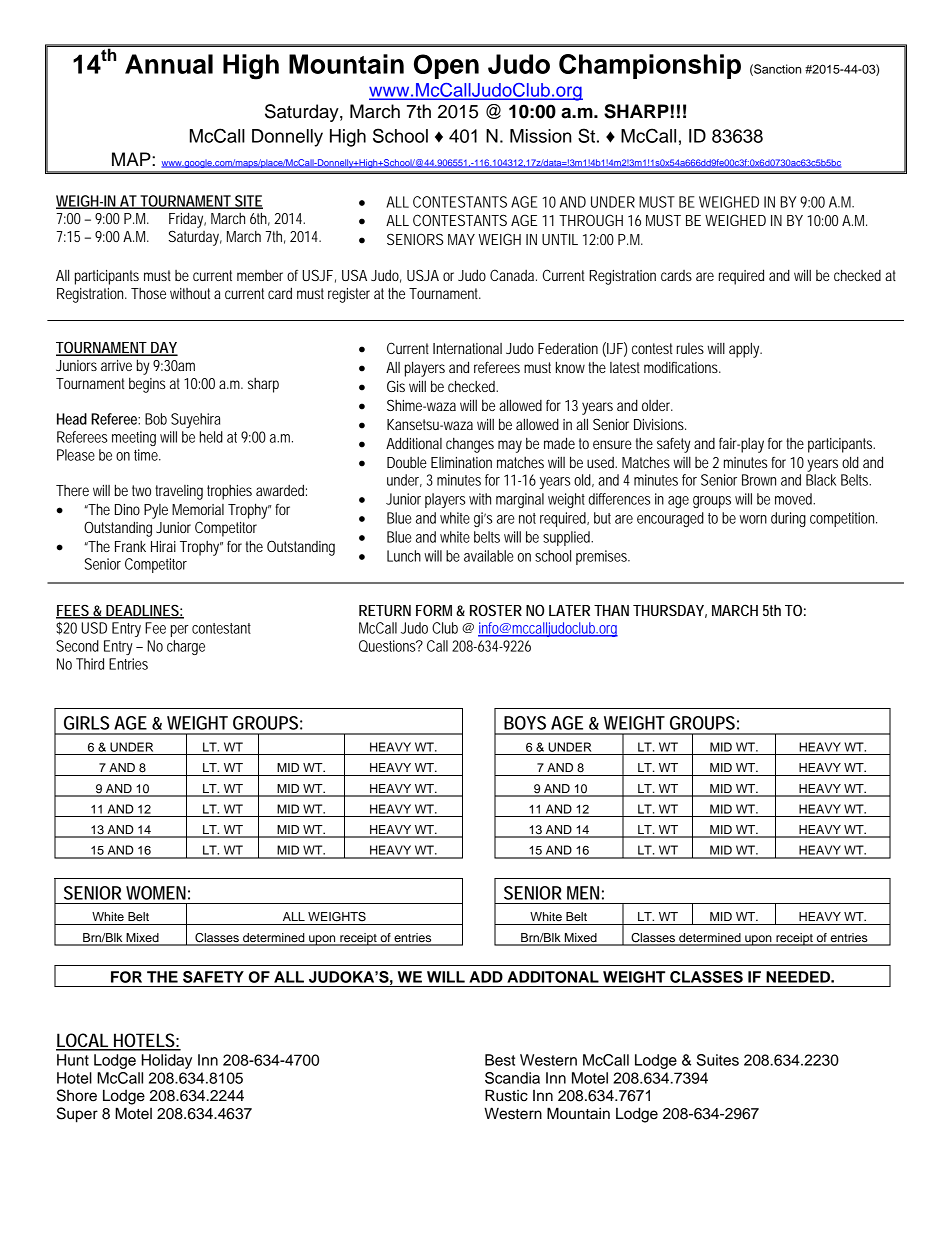 Image resolution: width=952 pixels, height=1233 pixels. What do you see at coordinates (753, 519) in the screenshot?
I see `worn` at bounding box center [753, 519].
